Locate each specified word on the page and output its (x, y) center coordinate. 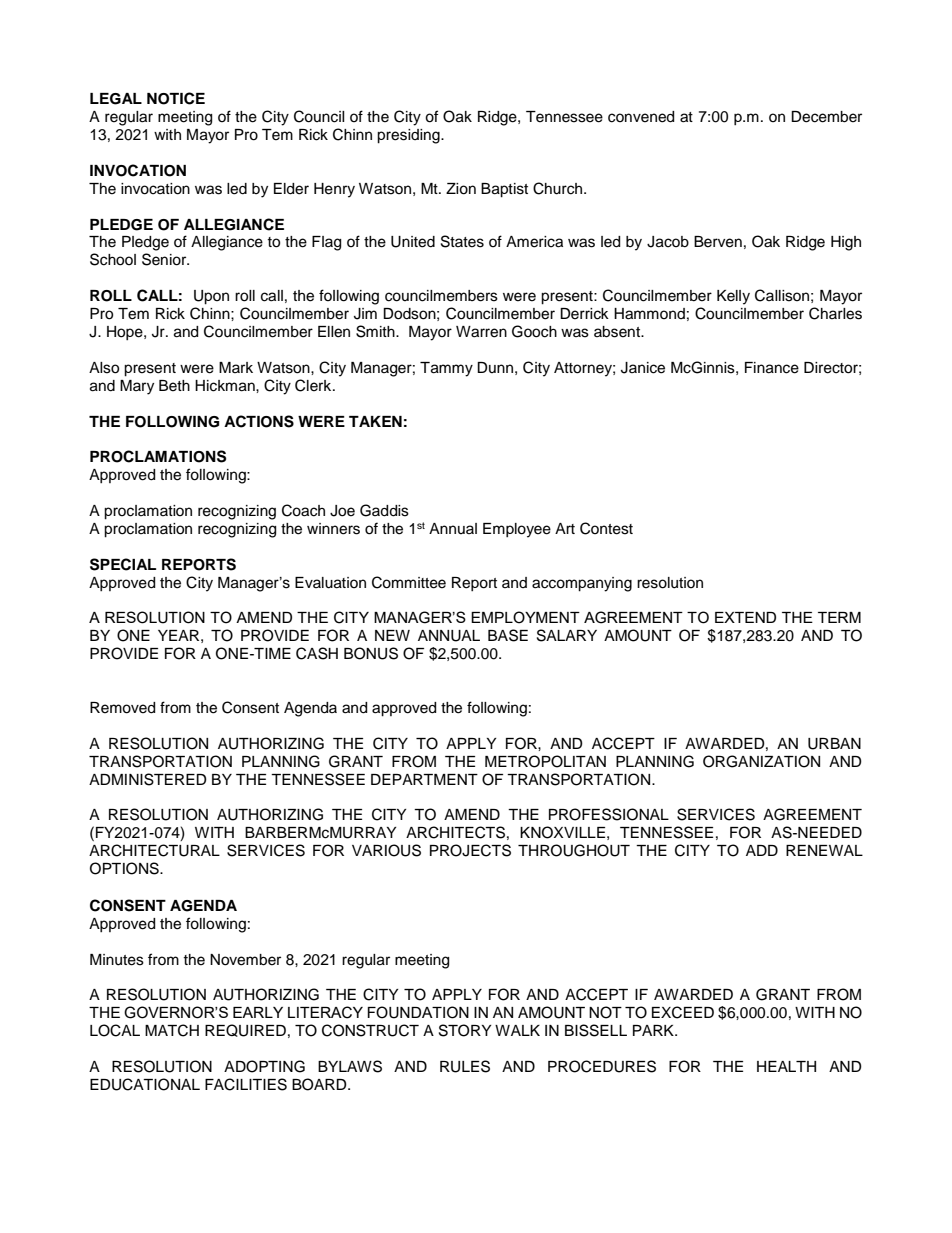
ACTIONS (259, 421)
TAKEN (375, 421)
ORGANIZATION (761, 761)
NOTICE (176, 98)
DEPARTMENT (424, 779)
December (826, 117)
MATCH (172, 1030)
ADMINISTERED (148, 779)
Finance (772, 368)
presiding (409, 136)
